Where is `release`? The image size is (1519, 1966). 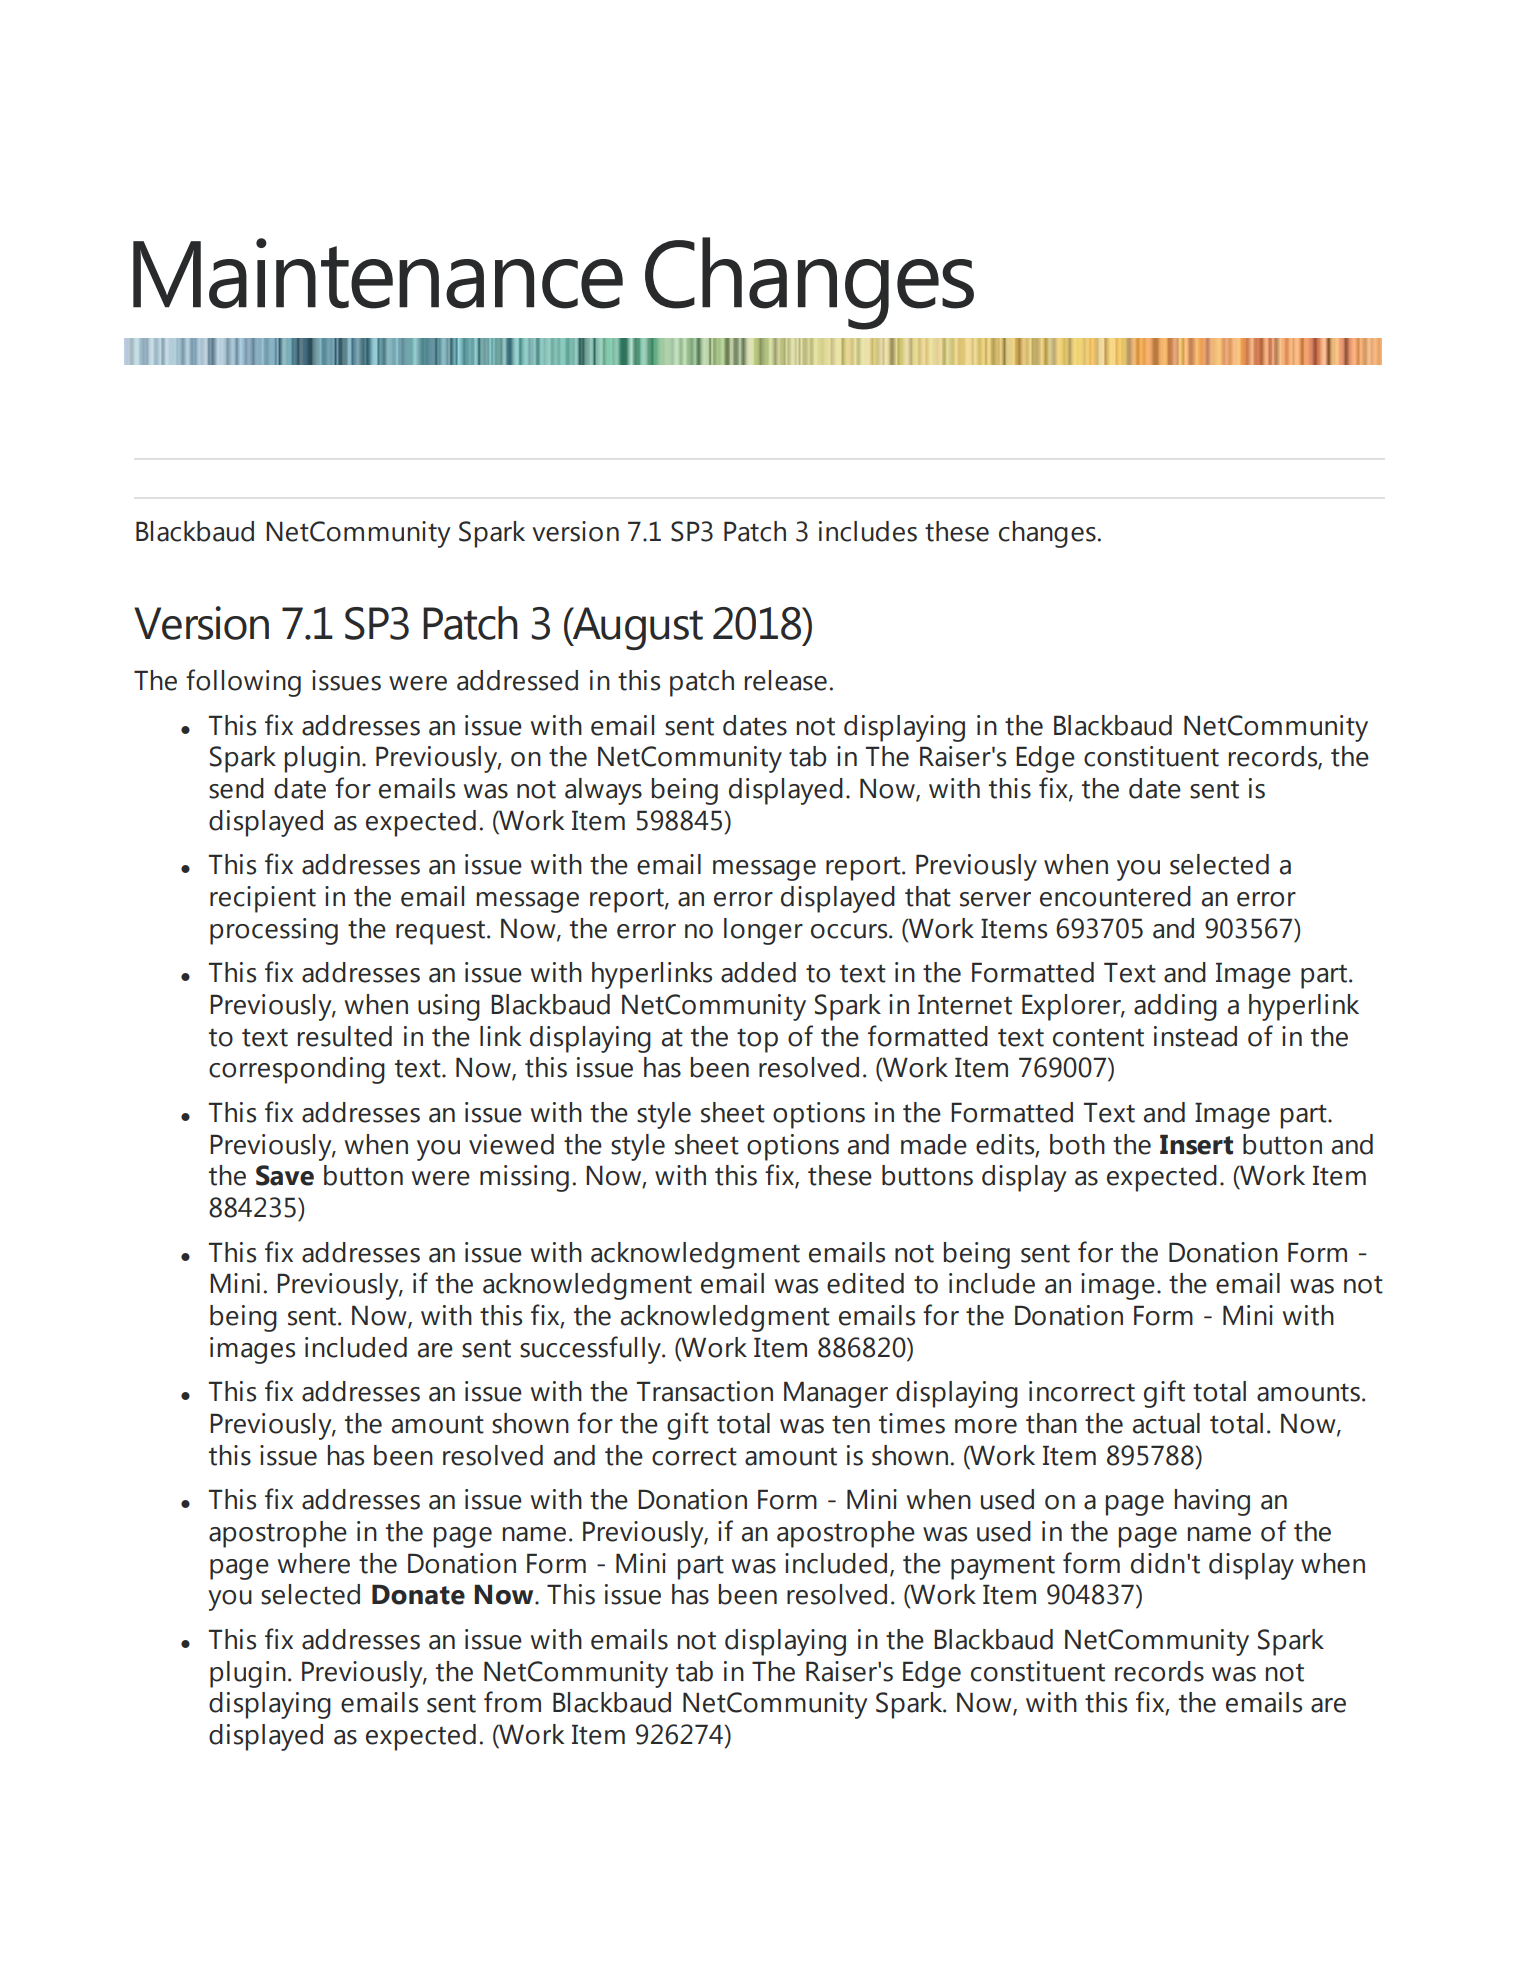 release is located at coordinates (786, 680).
